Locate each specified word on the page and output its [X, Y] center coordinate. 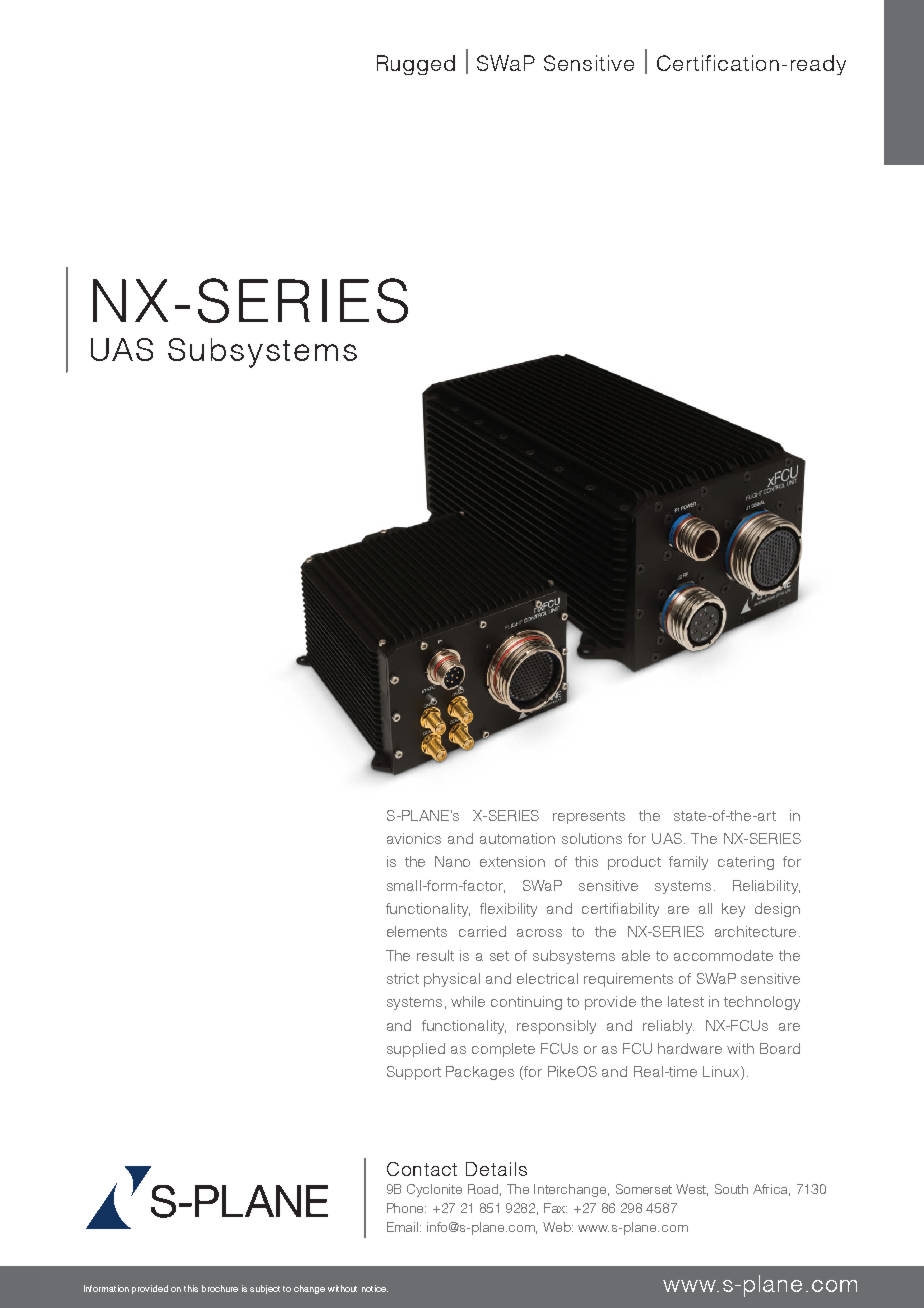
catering [746, 863]
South [731, 1189]
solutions [592, 838]
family [688, 863]
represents [589, 817]
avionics [414, 838]
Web [558, 1227]
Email [404, 1227]
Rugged [416, 65]
